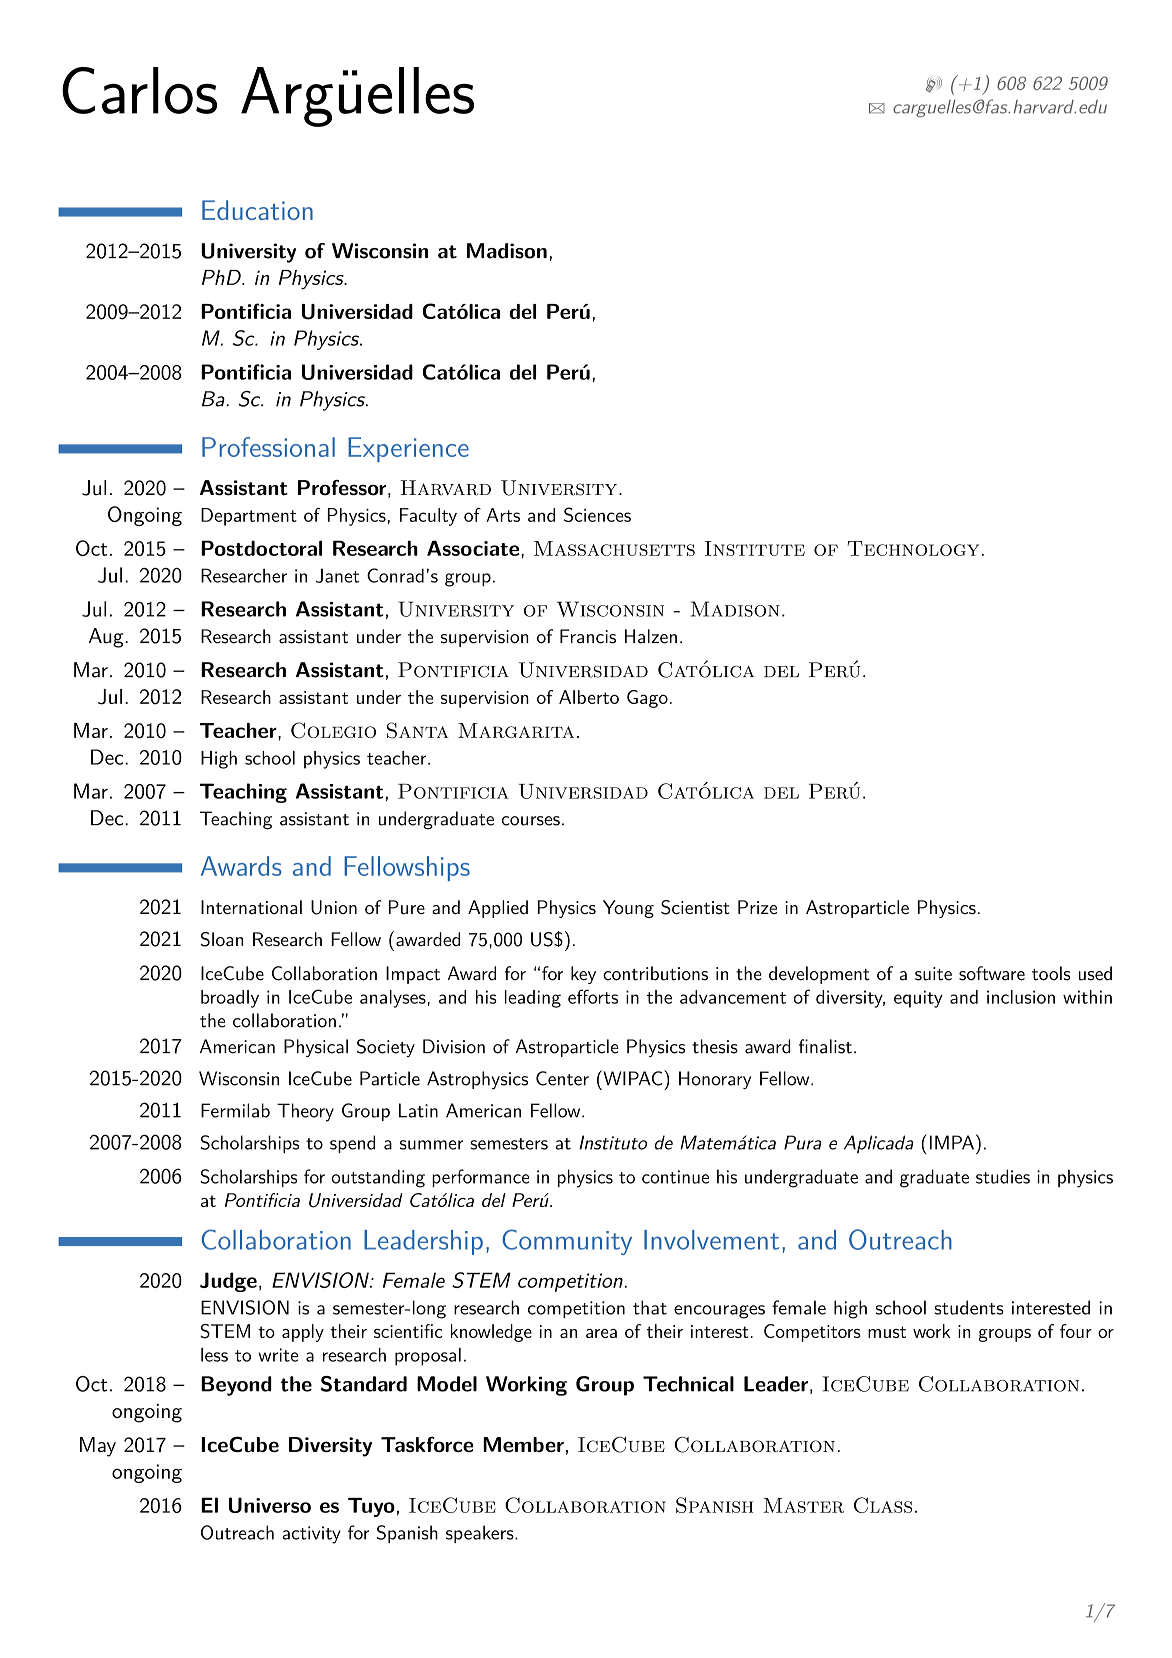 This screenshot has width=1172, height=1658. Describe the element at coordinates (139, 90) in the screenshot. I see `Carlos` at that location.
